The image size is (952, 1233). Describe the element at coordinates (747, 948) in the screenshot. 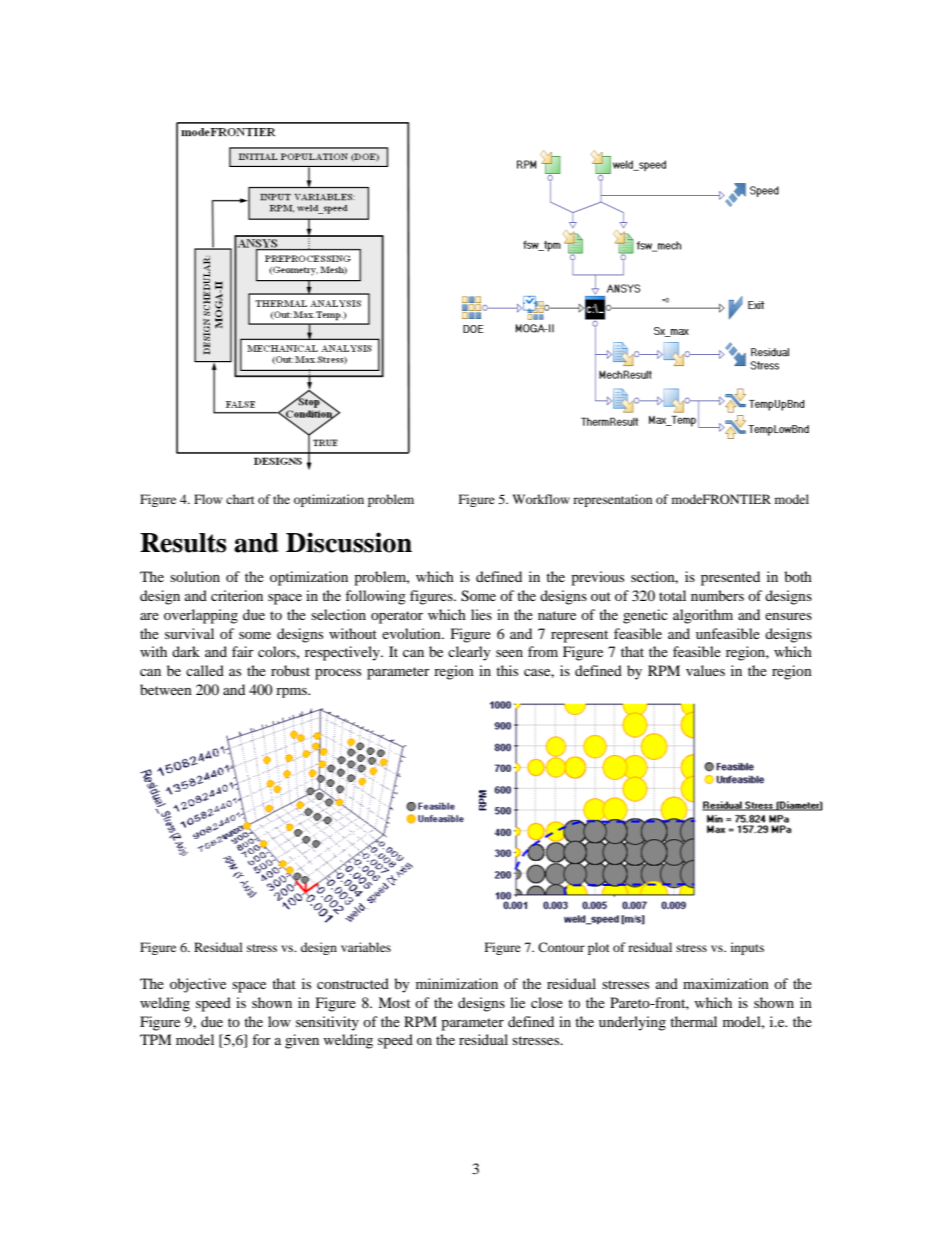

I see `inputs` at that location.
